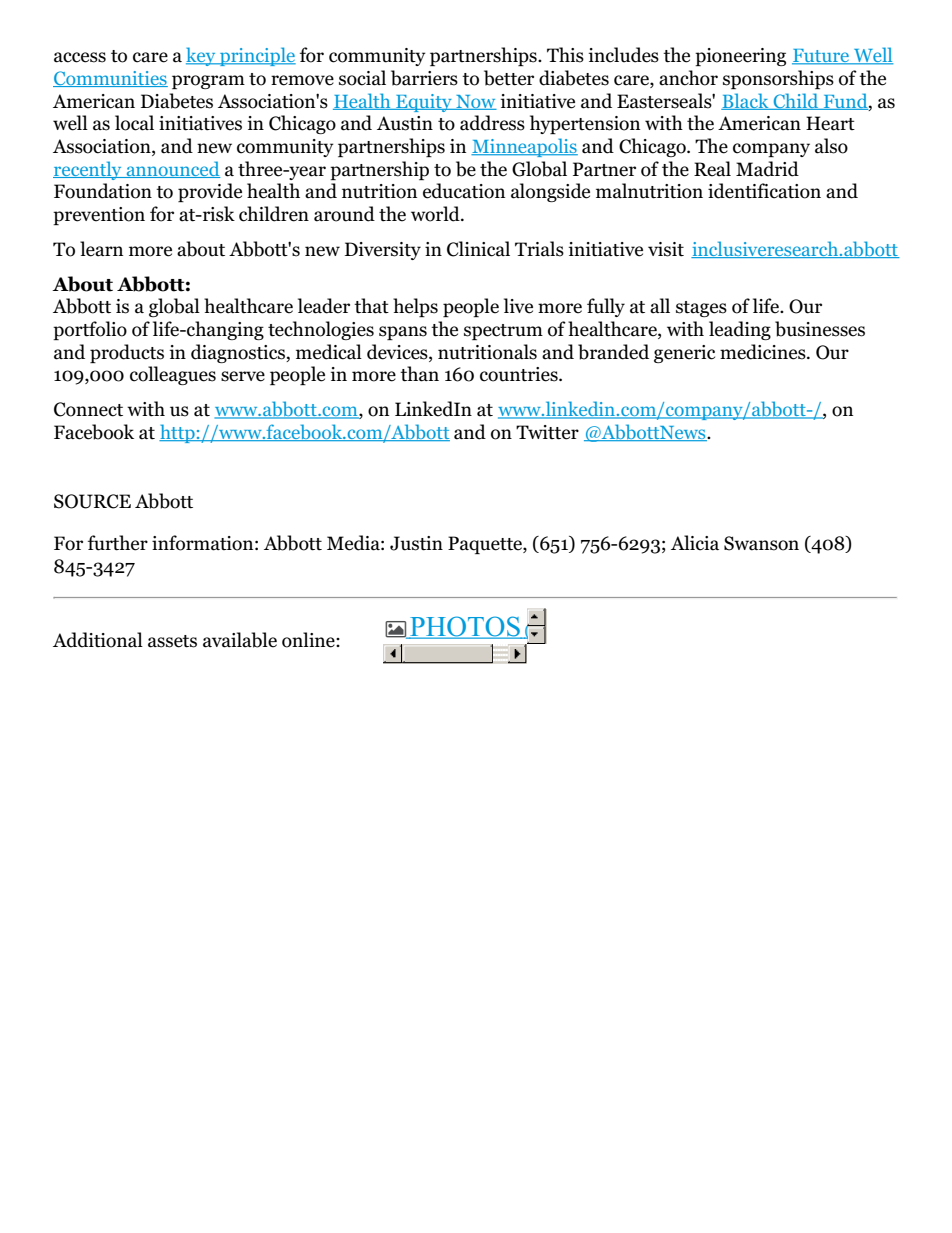 The height and width of the page is (1233, 952). Describe the element at coordinates (424, 78) in the page. I see `barriers` at that location.
